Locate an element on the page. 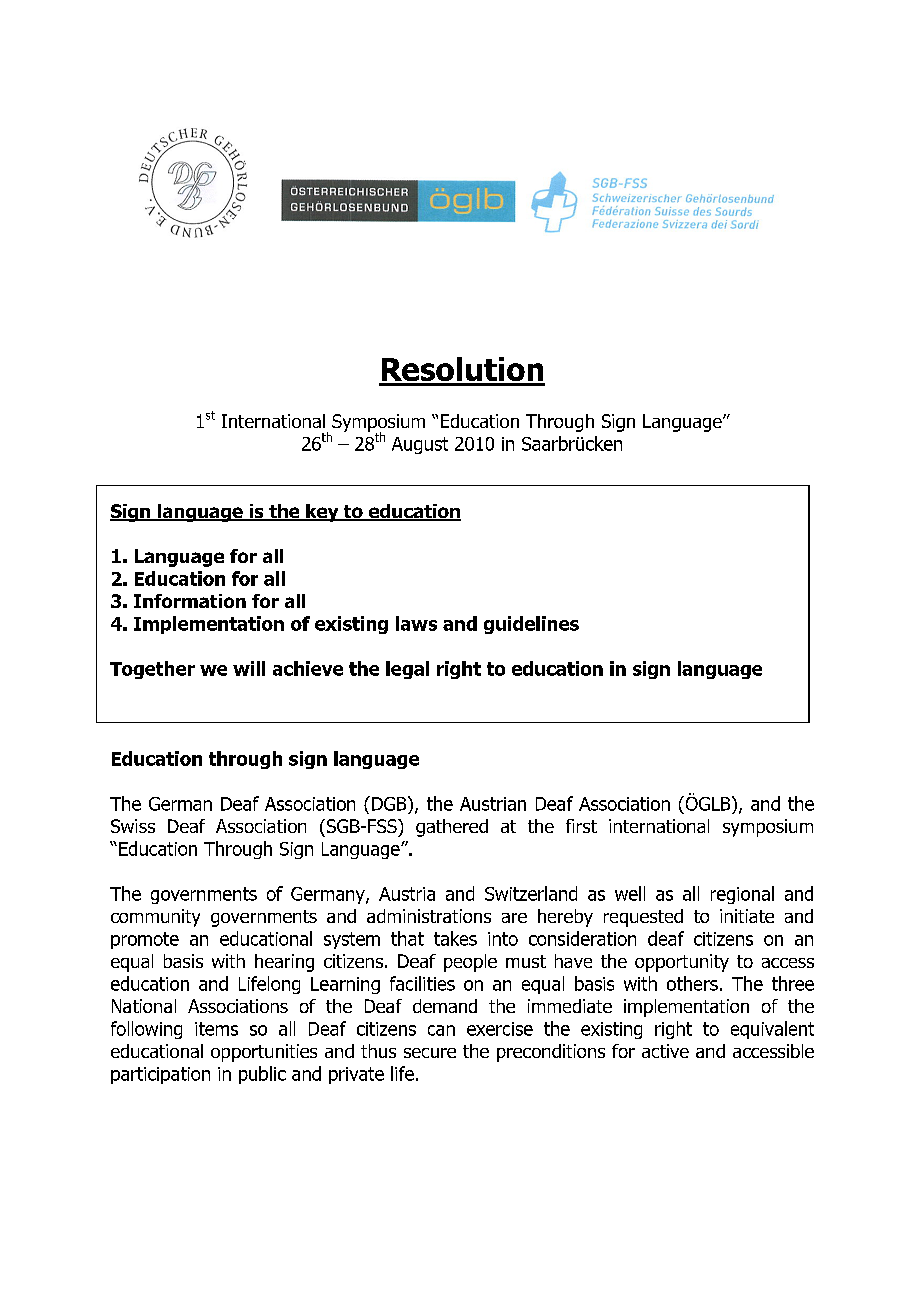  Swiss is located at coordinates (133, 826).
